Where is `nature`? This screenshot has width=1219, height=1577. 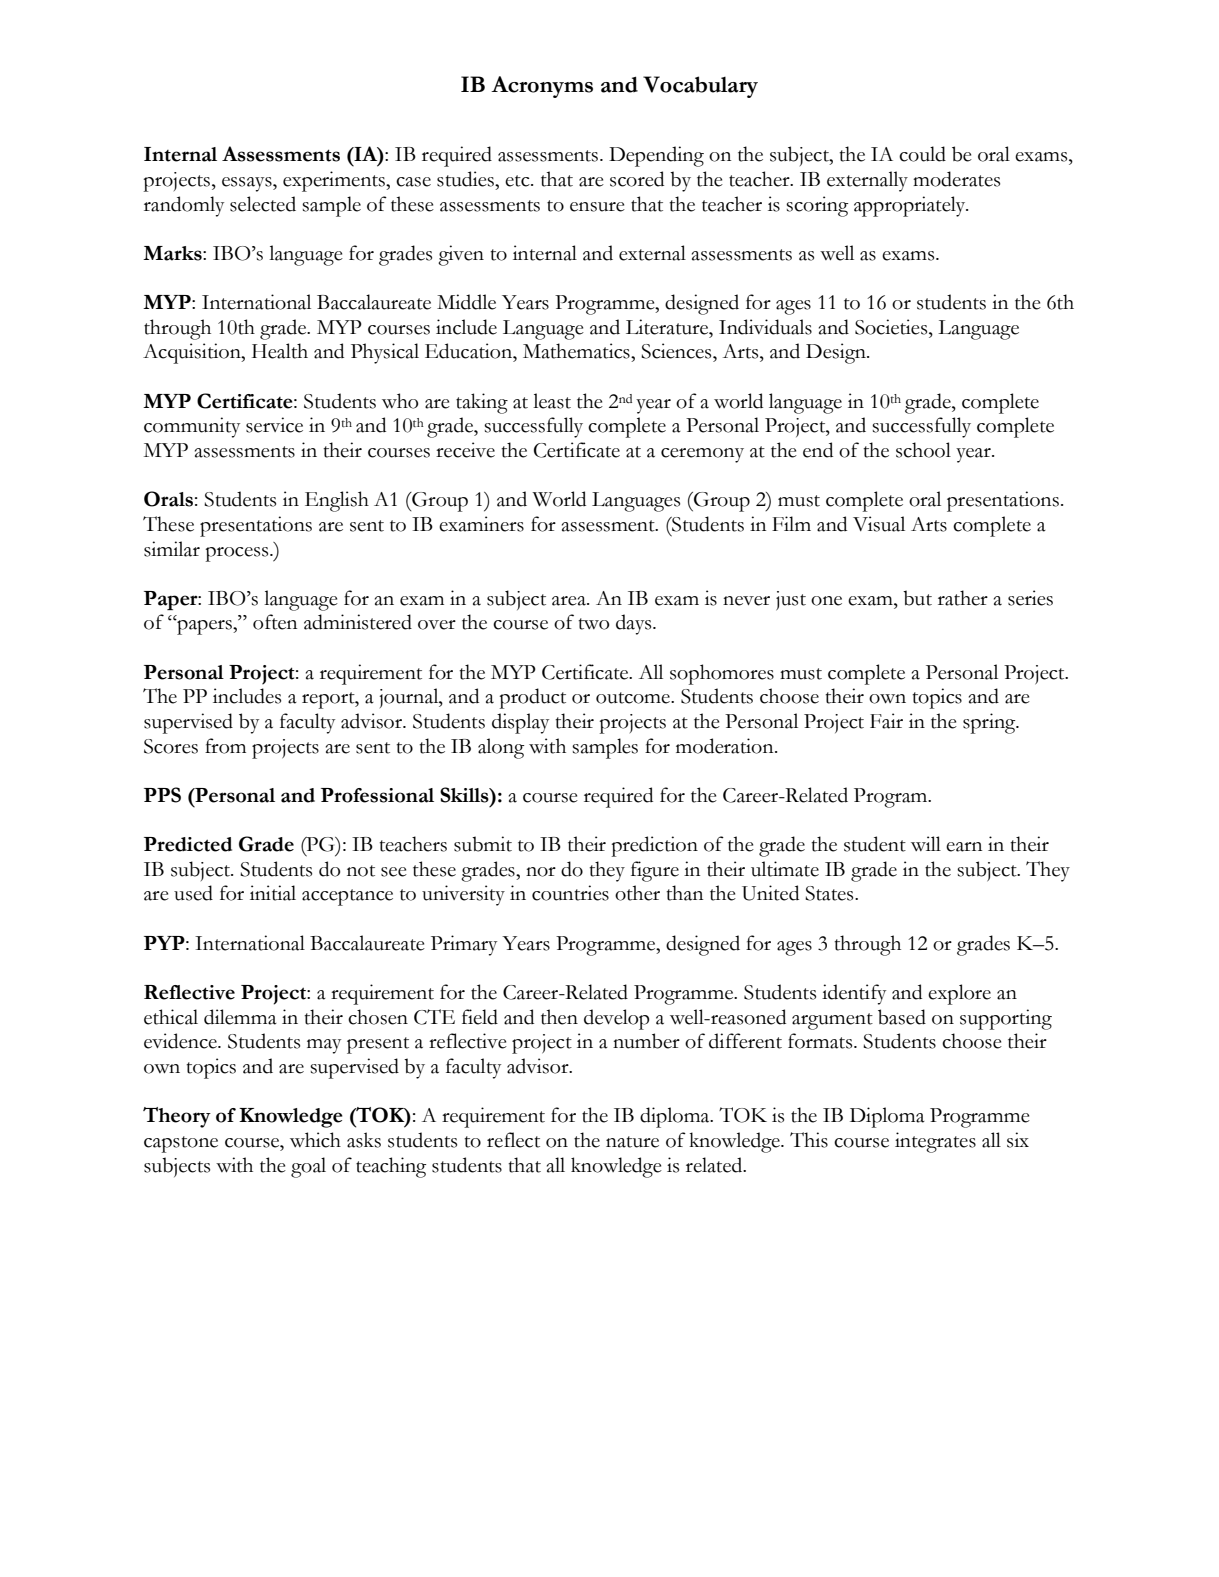 nature is located at coordinates (632, 1142).
